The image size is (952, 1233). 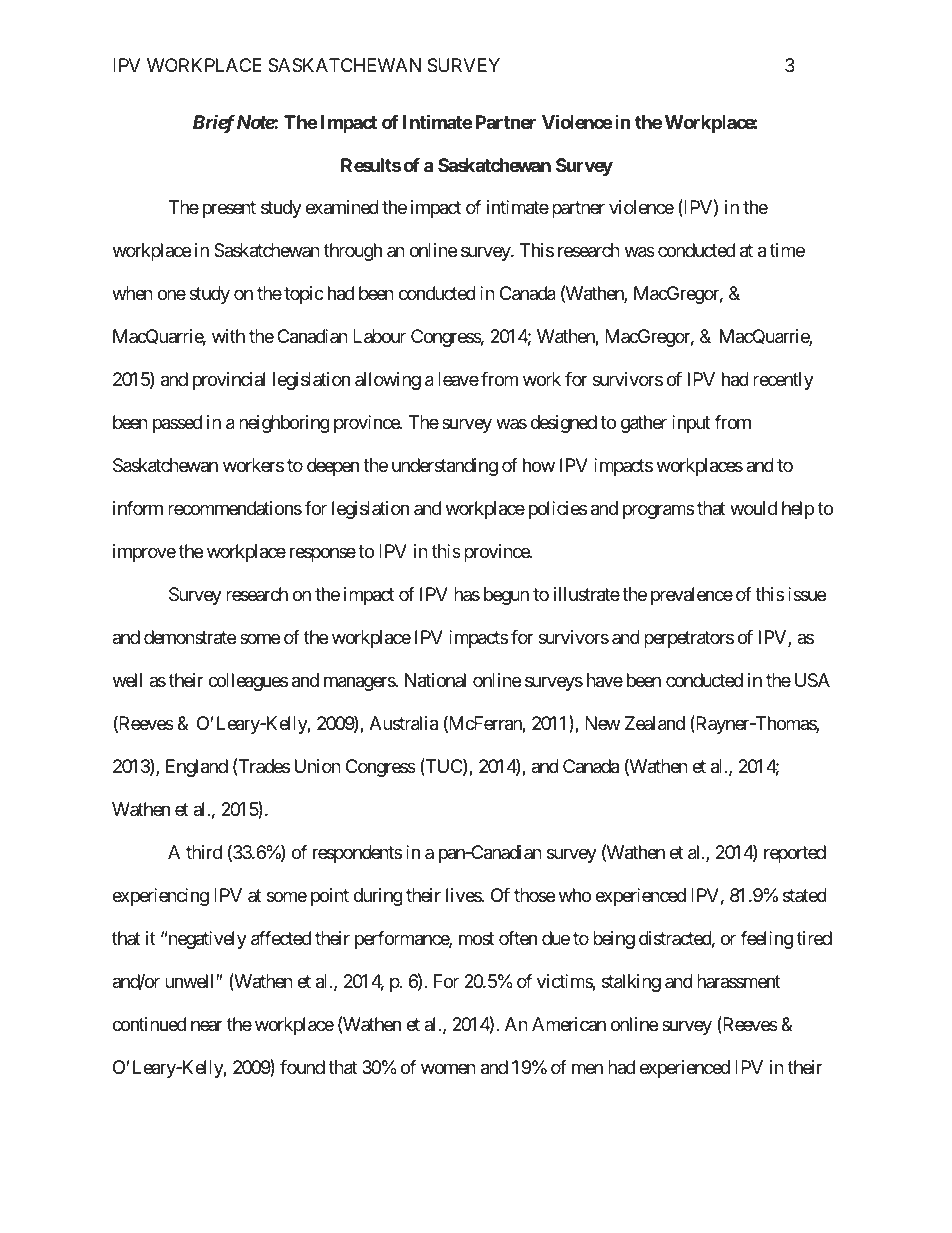 I want to click on passed, so click(x=177, y=424).
